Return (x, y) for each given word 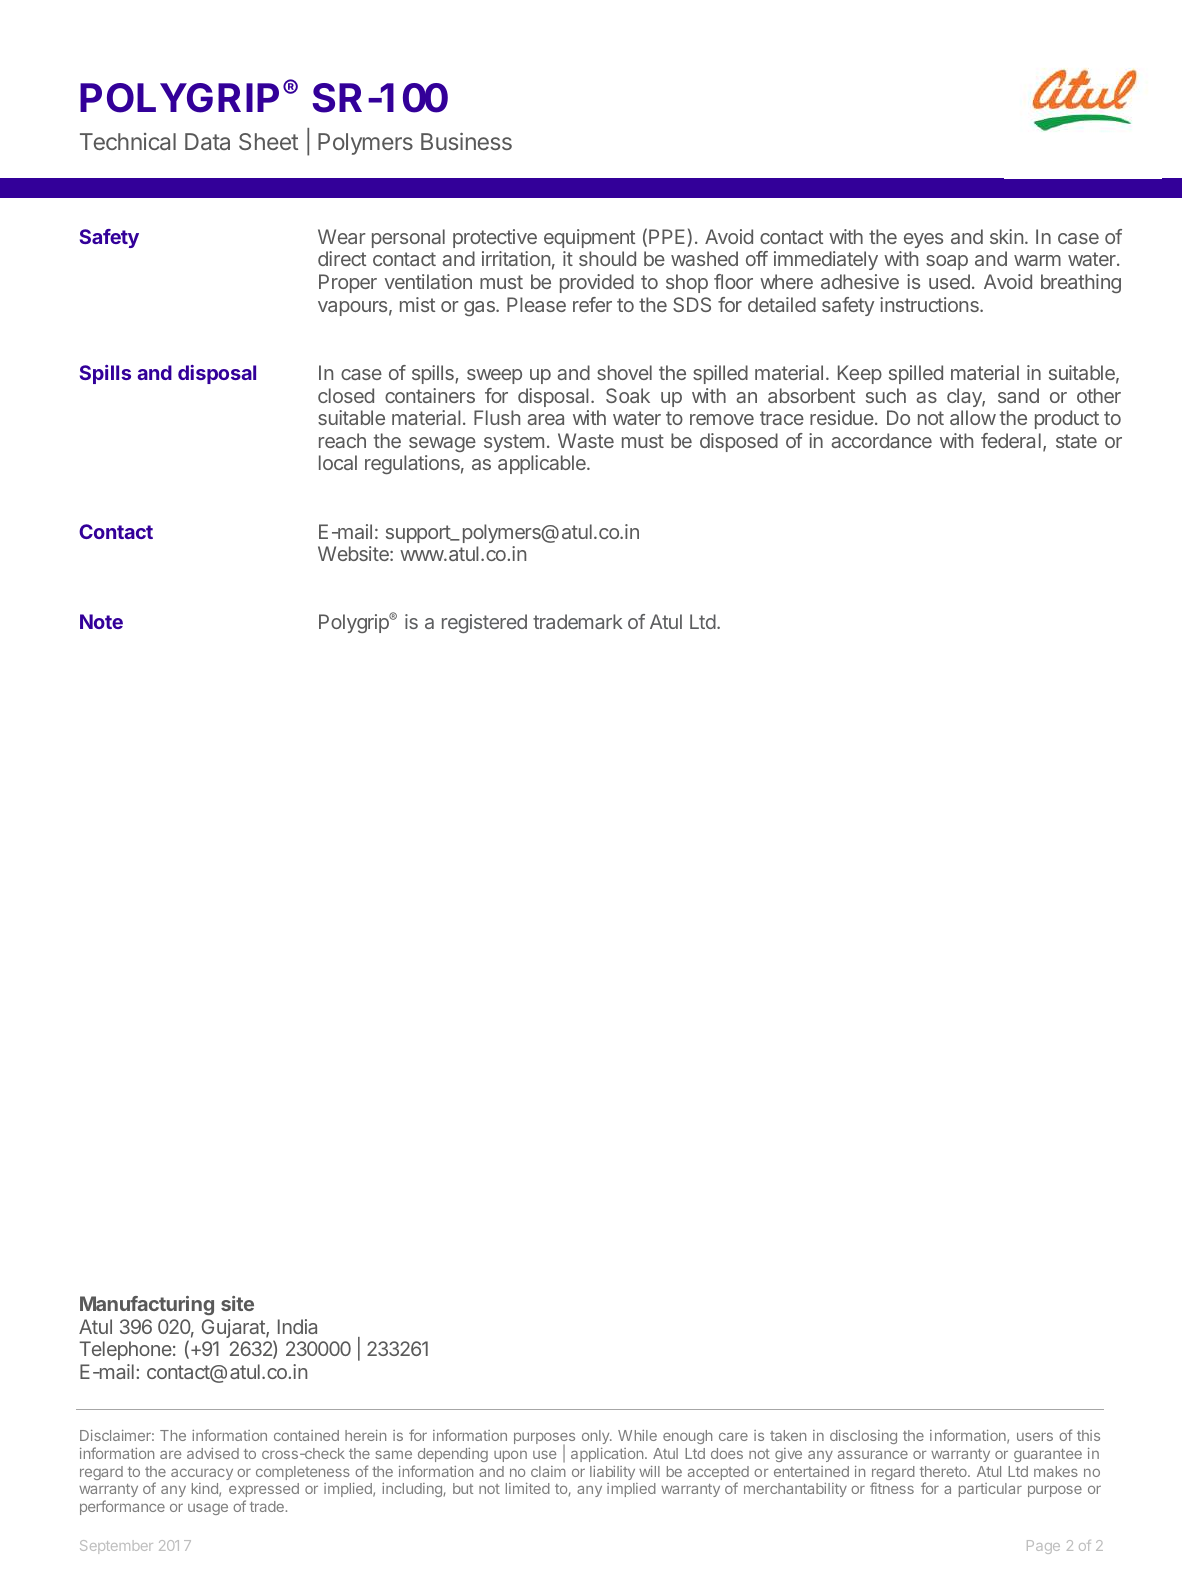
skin (1006, 236)
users (1035, 1436)
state (1076, 441)
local (338, 462)
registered (484, 623)
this (1088, 1435)
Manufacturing (147, 1305)
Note (101, 621)
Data (207, 141)
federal (1011, 440)
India (297, 1326)
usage (208, 1509)
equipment (589, 238)
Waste (586, 440)
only (597, 1437)
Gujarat (234, 1328)
